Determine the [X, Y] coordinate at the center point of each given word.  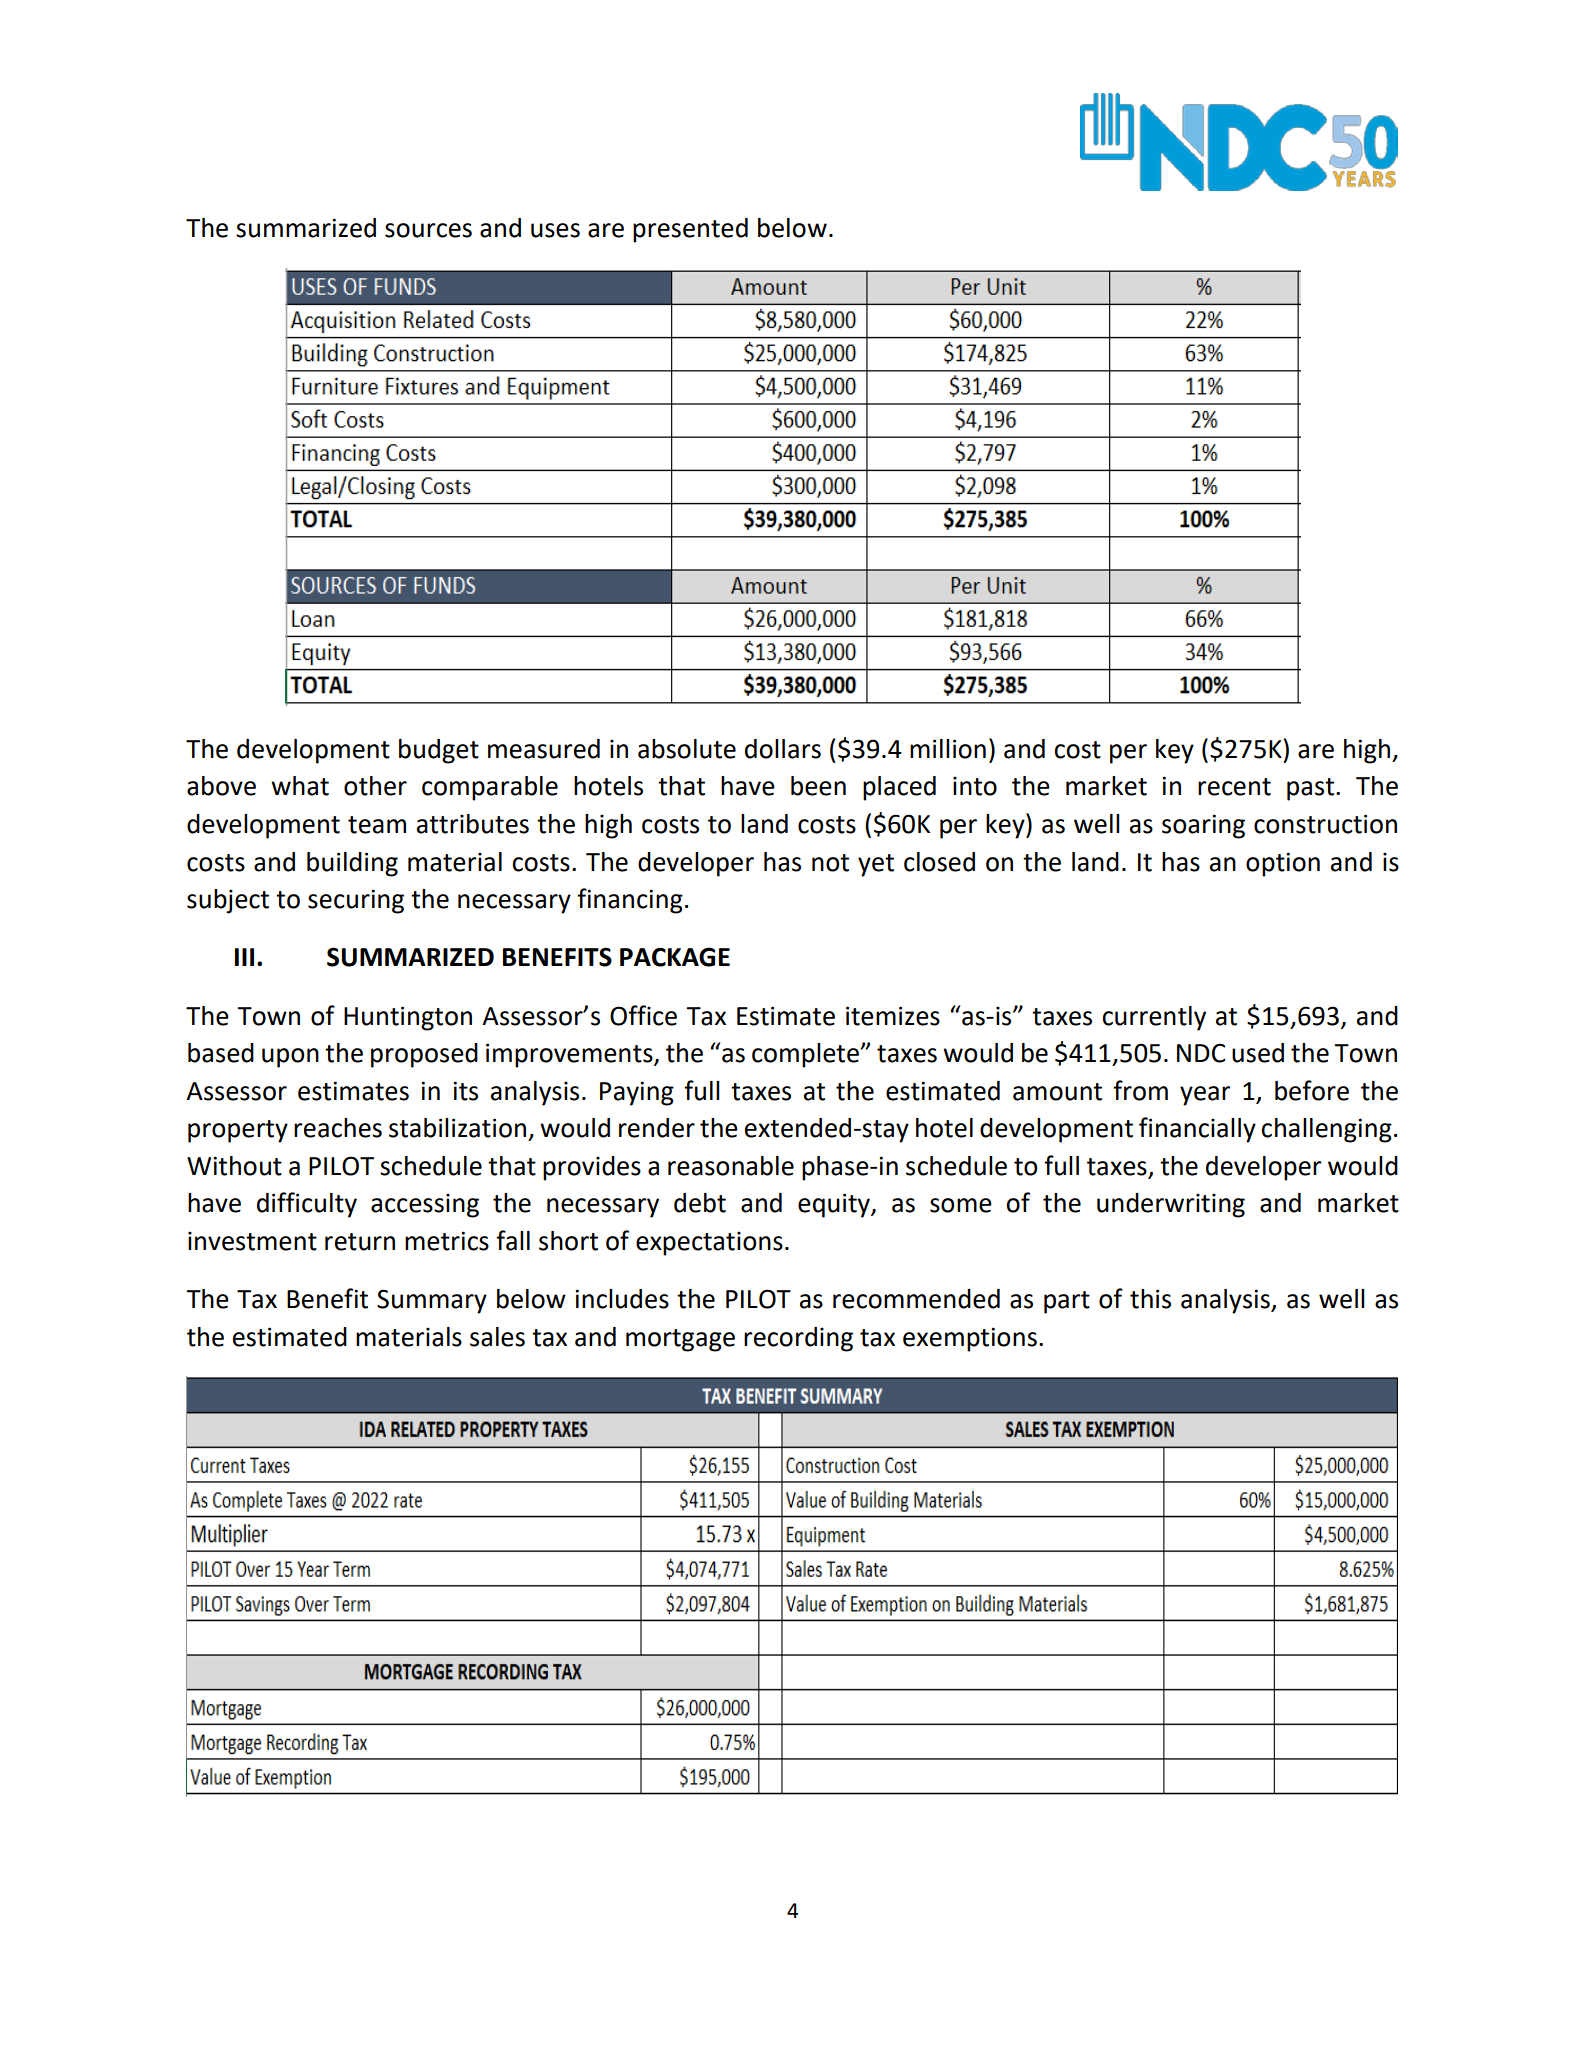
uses [555, 230]
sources [428, 230]
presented [690, 230]
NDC [1201, 1053]
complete [806, 1055]
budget [439, 751]
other [375, 786]
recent [1234, 787]
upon [290, 1058]
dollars [783, 749]
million [948, 749]
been [818, 786]
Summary [432, 1301]
